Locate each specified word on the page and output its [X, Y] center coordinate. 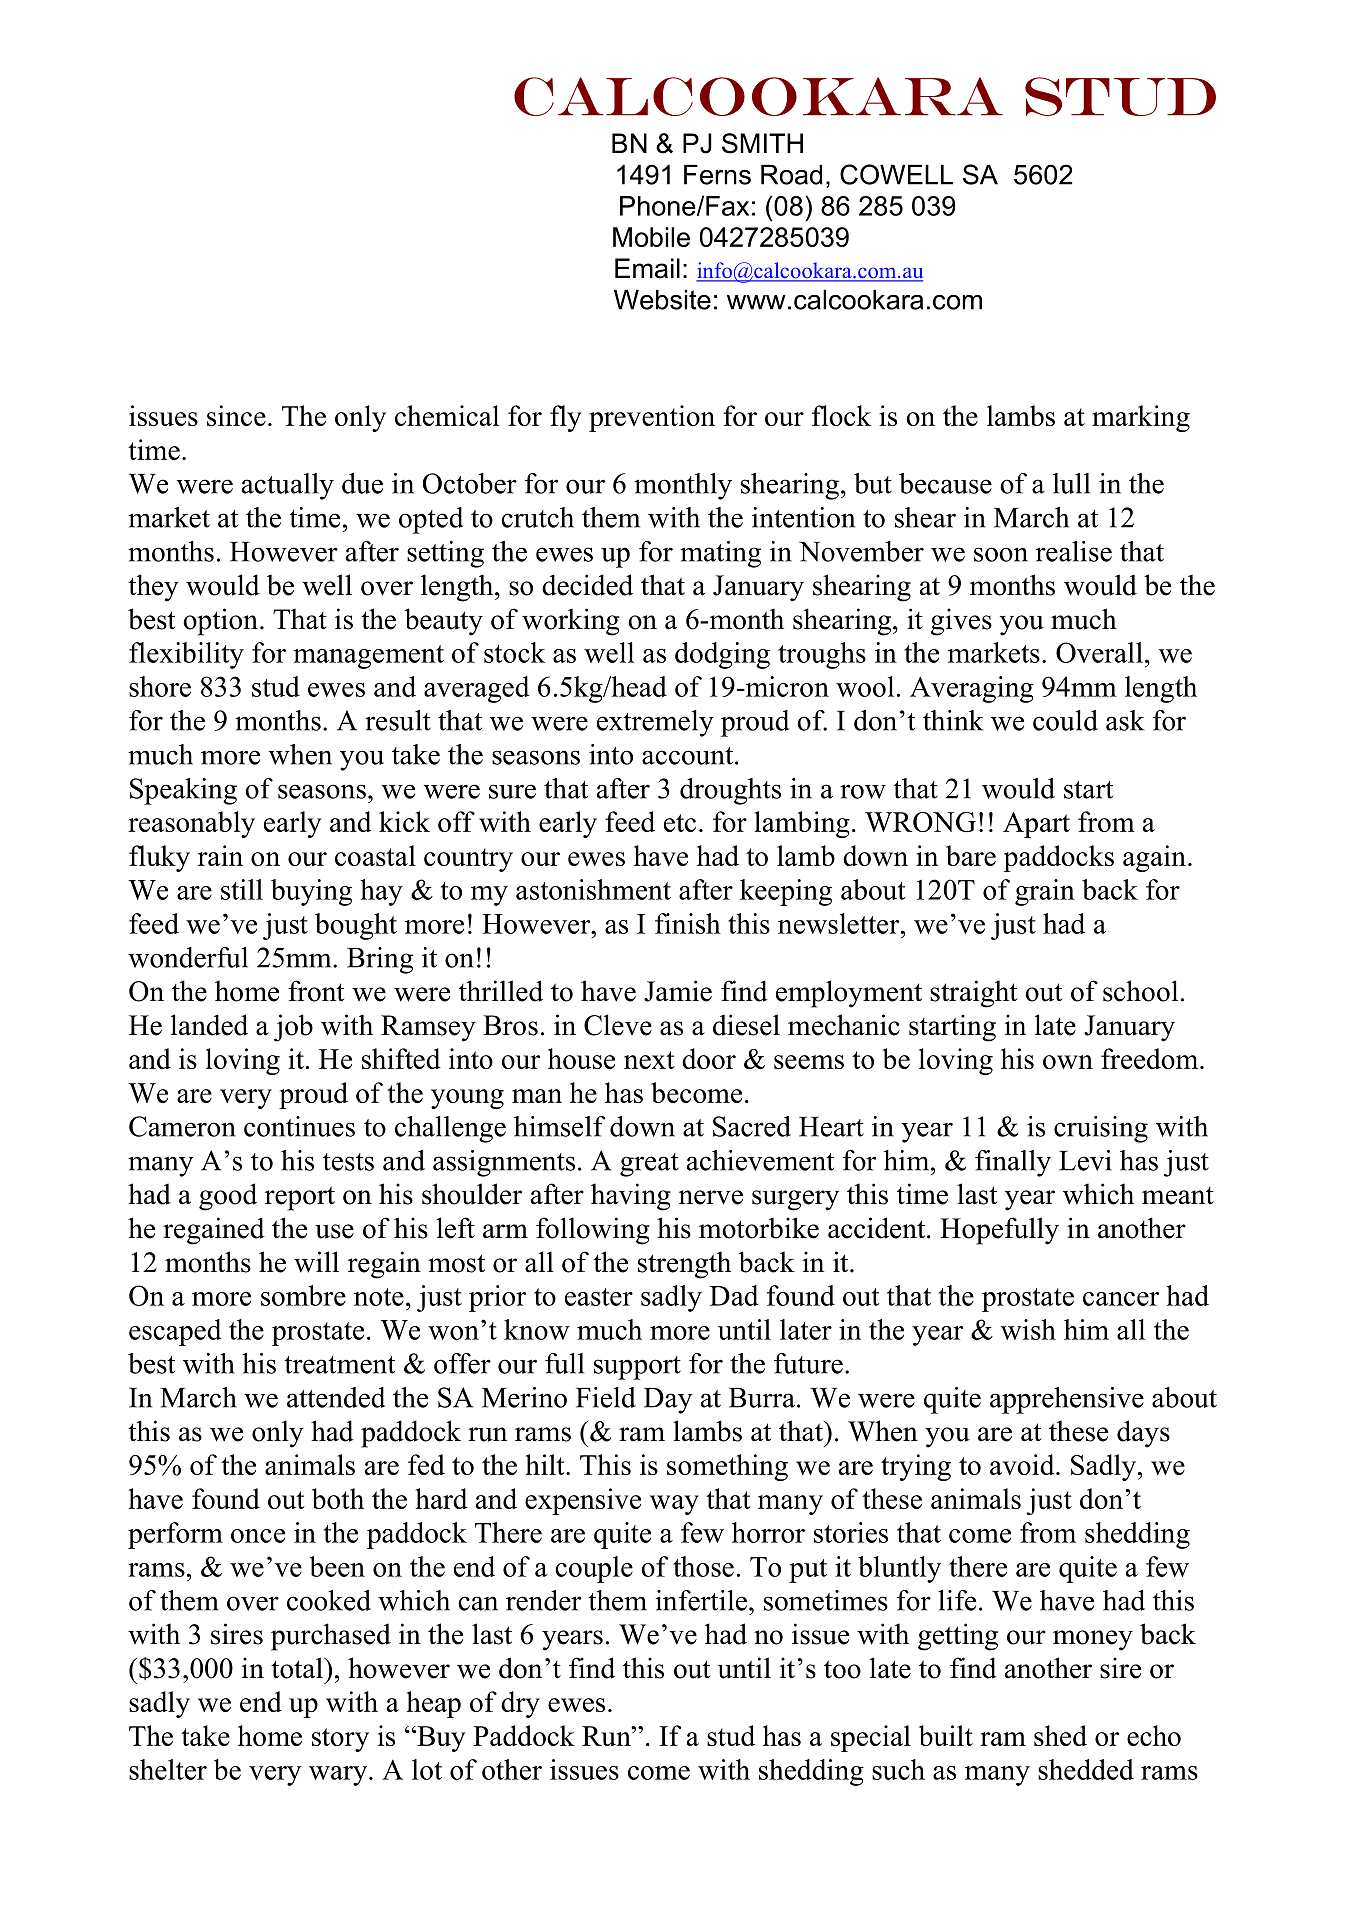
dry [520, 1704]
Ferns [717, 174]
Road [791, 174]
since [236, 415]
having [631, 1197]
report [300, 1198]
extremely [655, 723]
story [340, 1740]
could [1065, 720]
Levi [1085, 1160]
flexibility [186, 655]
